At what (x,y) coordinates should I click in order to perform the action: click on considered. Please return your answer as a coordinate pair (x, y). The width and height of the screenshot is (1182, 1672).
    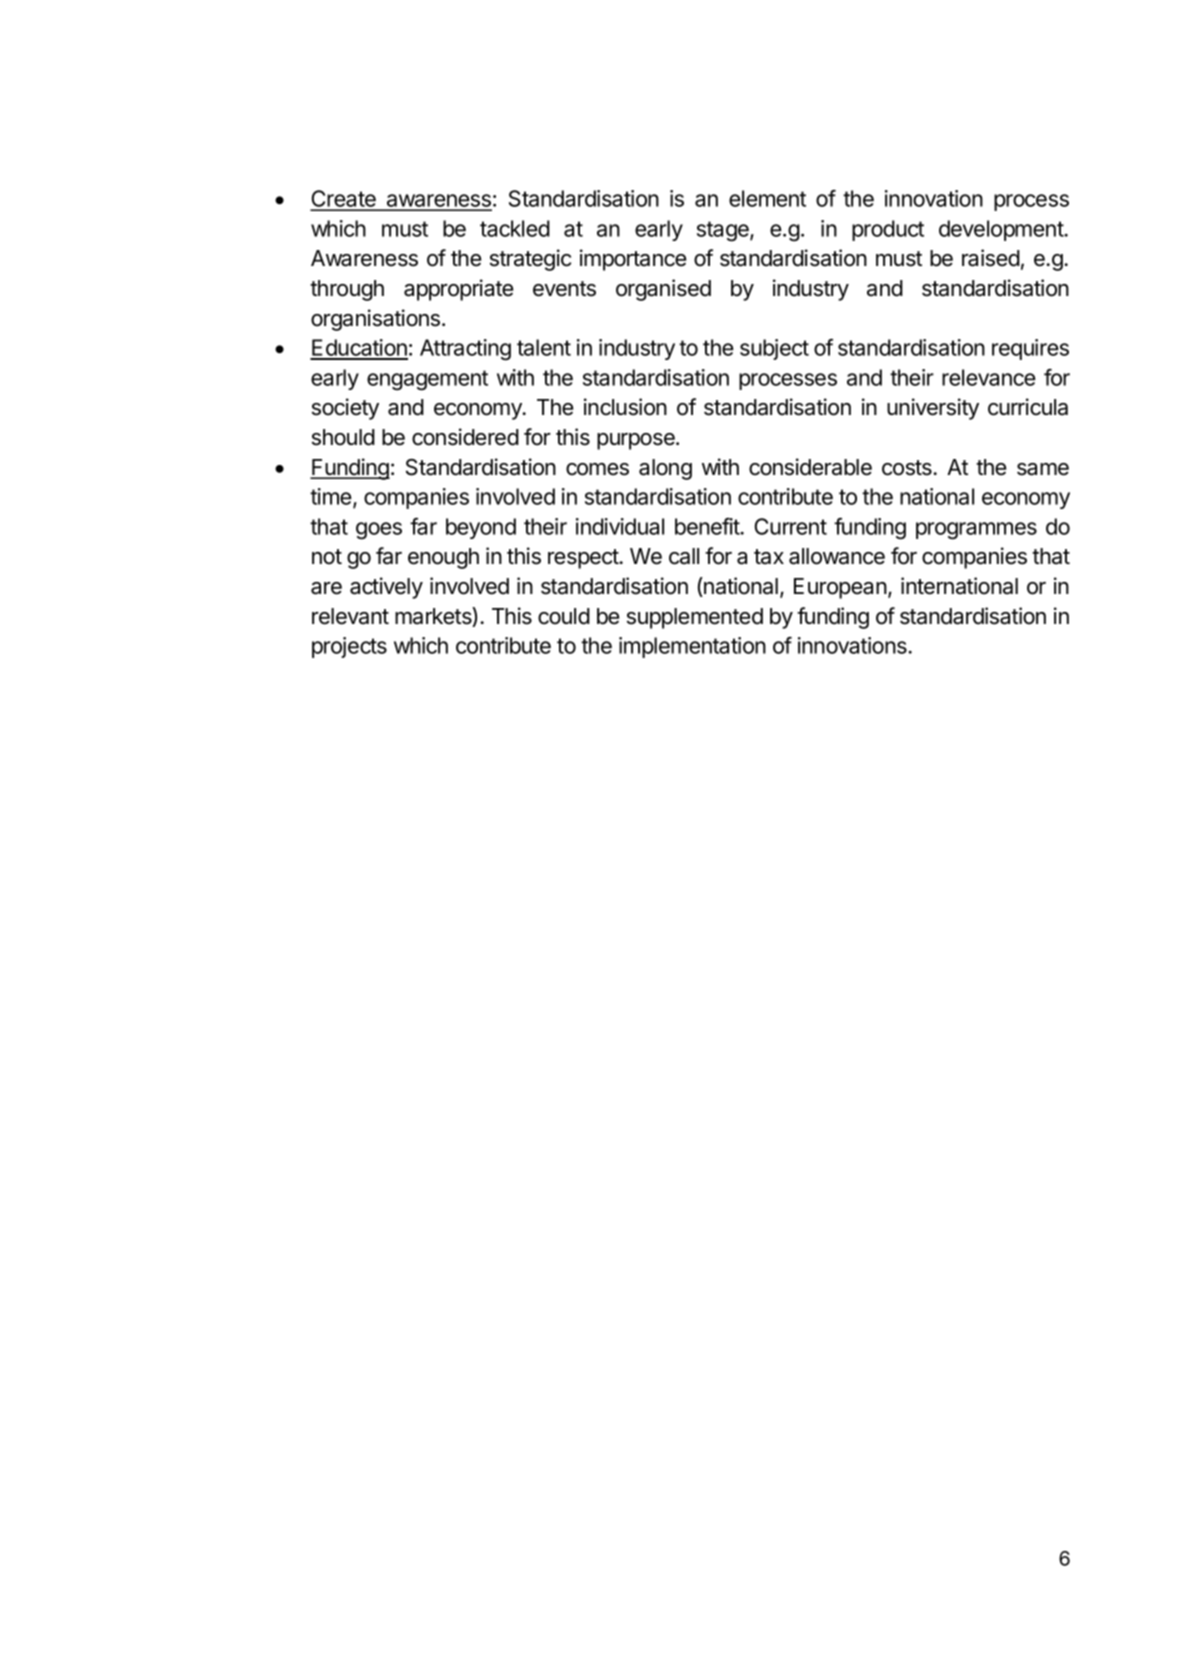
    Looking at the image, I should click on (465, 437).
